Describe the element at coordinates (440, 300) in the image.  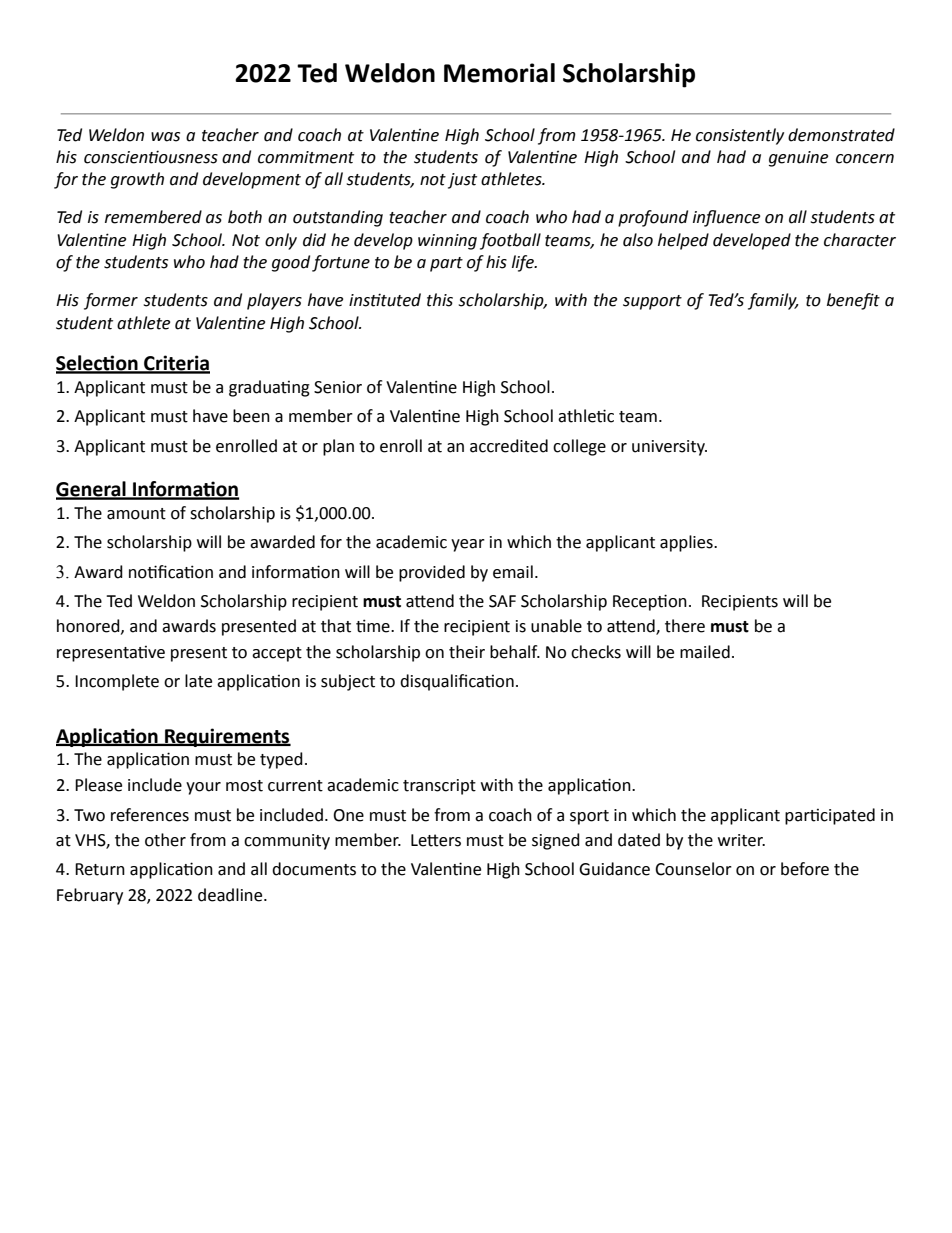
I see `this` at that location.
